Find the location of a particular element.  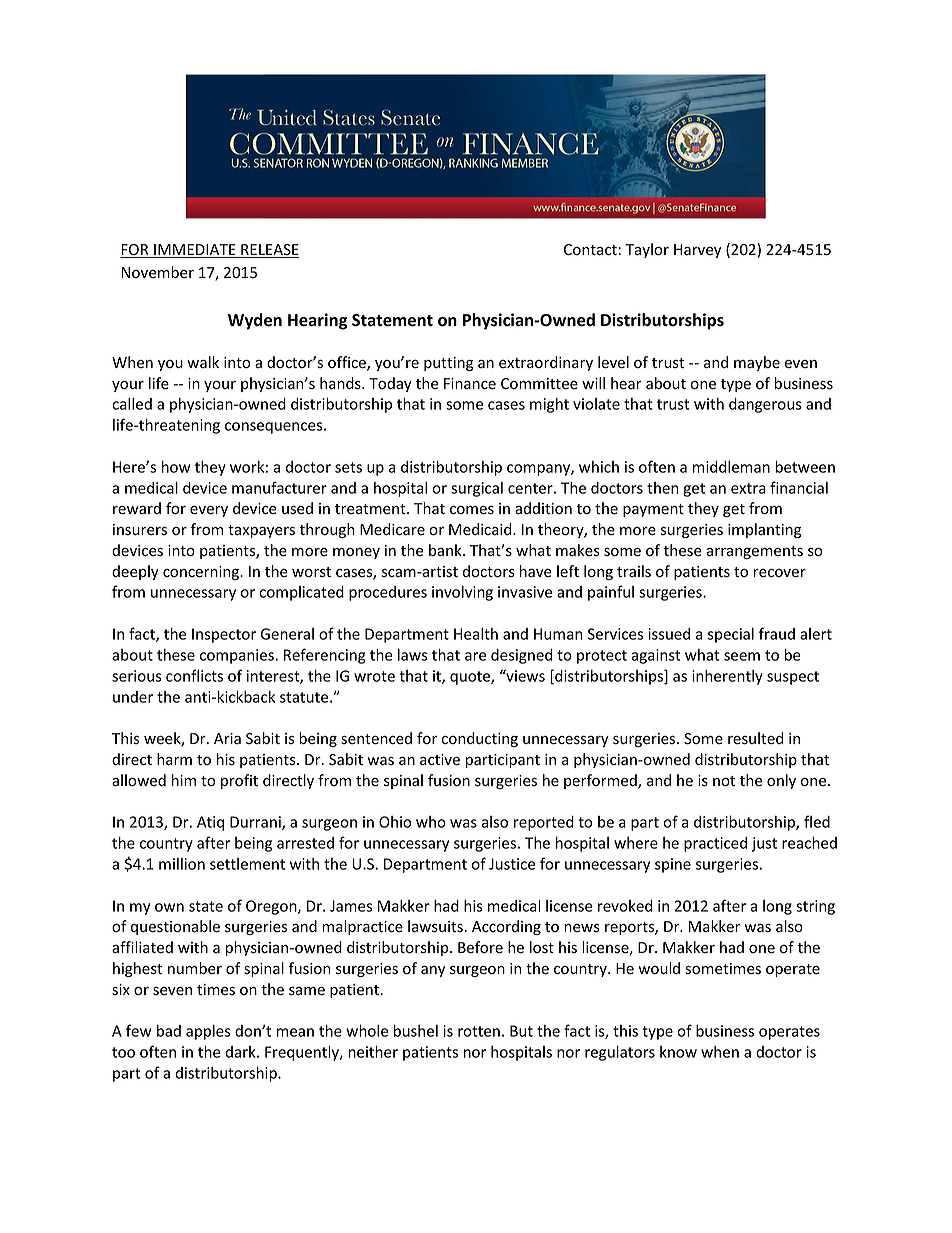

apples is located at coordinates (208, 1032).
